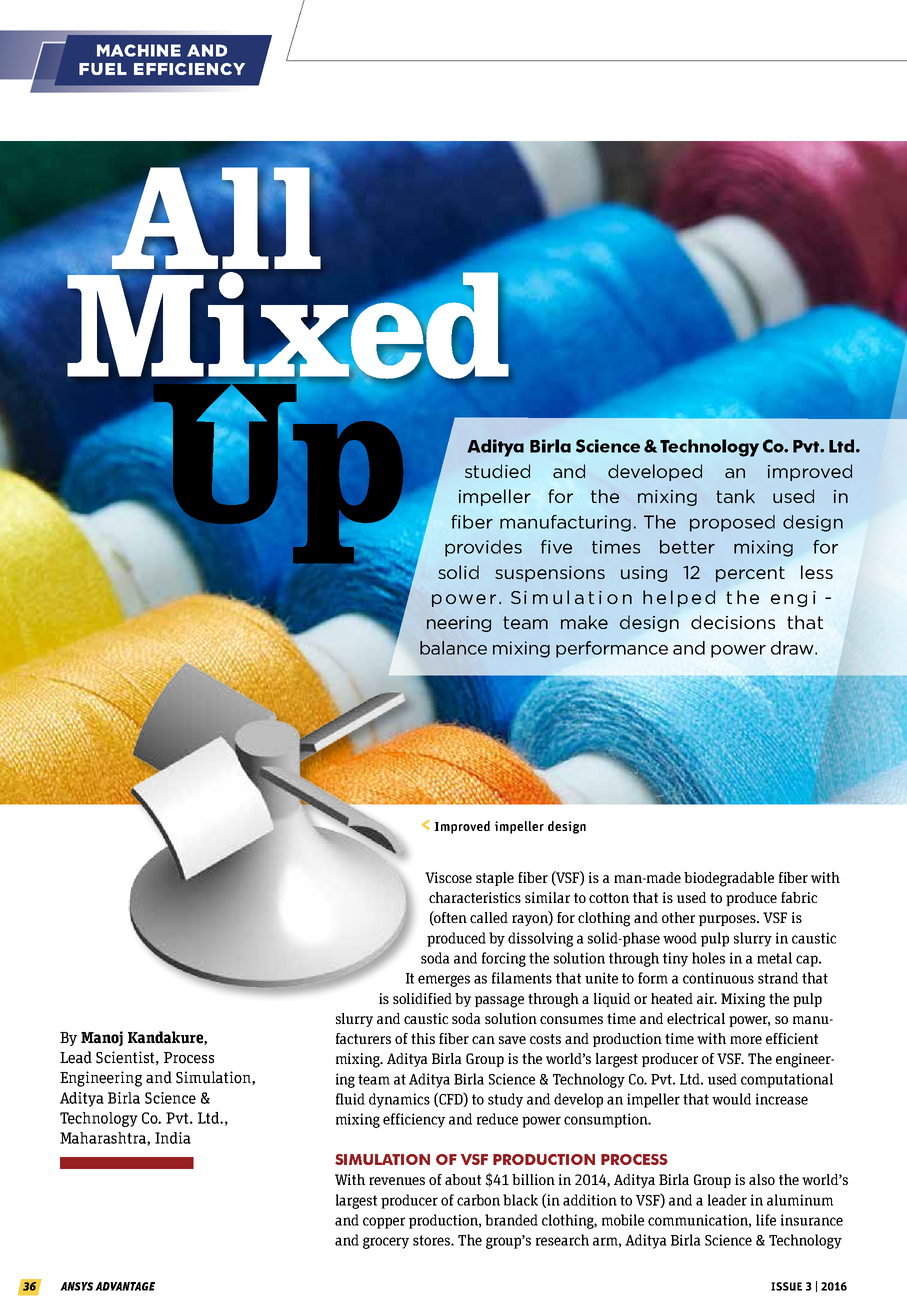  What do you see at coordinates (497, 471) in the screenshot?
I see `studied` at bounding box center [497, 471].
